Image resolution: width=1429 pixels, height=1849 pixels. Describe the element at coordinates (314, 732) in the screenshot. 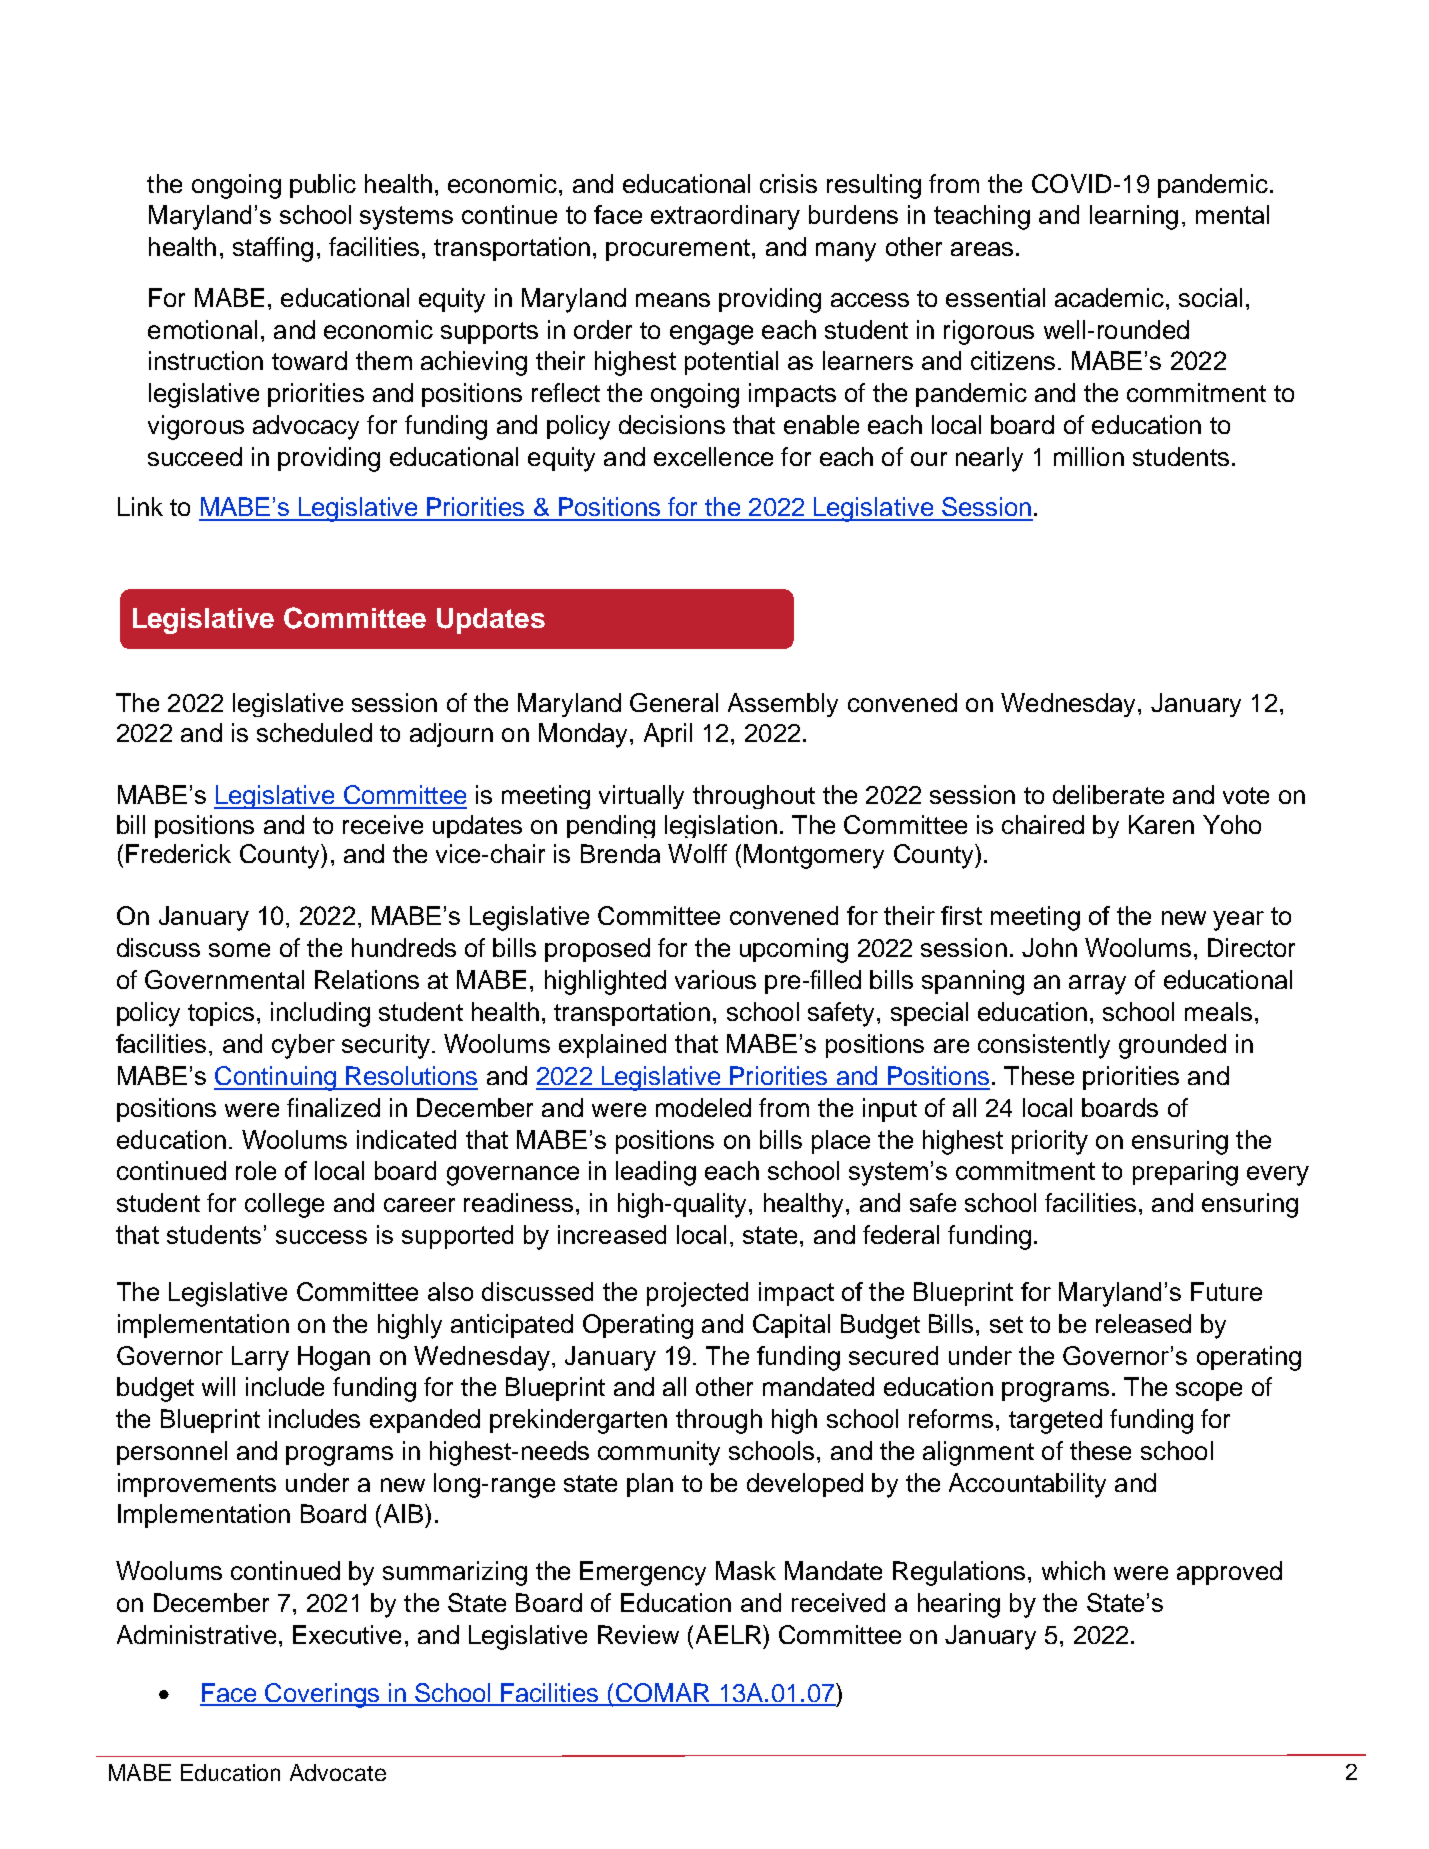

I see `scheduled` at that location.
